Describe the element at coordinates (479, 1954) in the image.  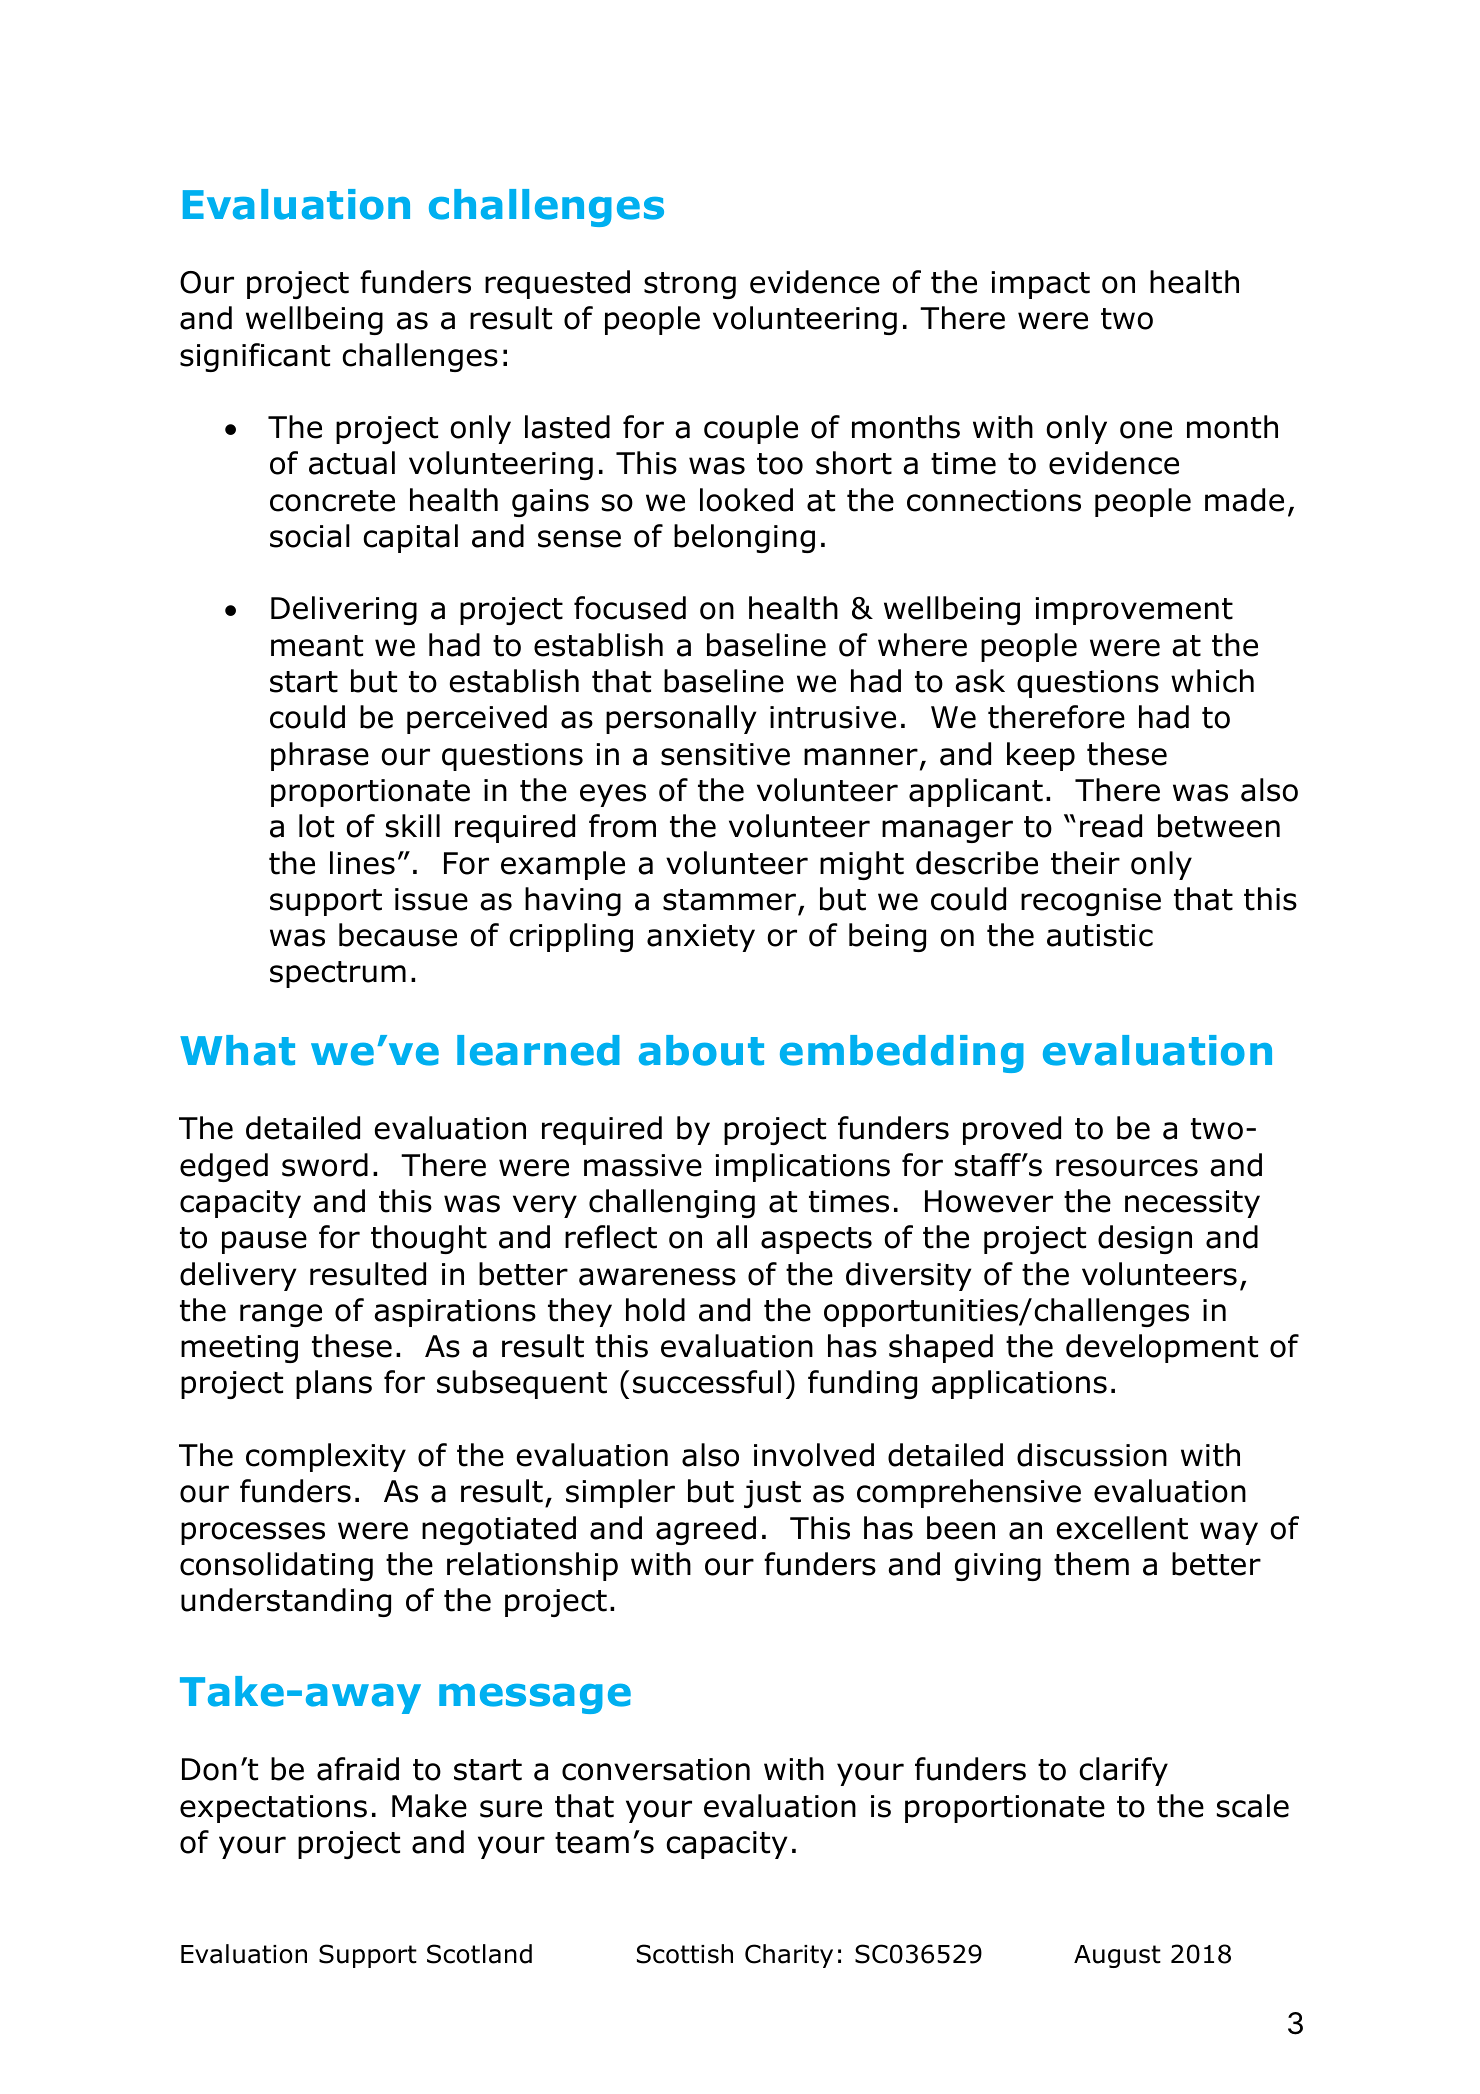
I see `Scotland` at that location.
